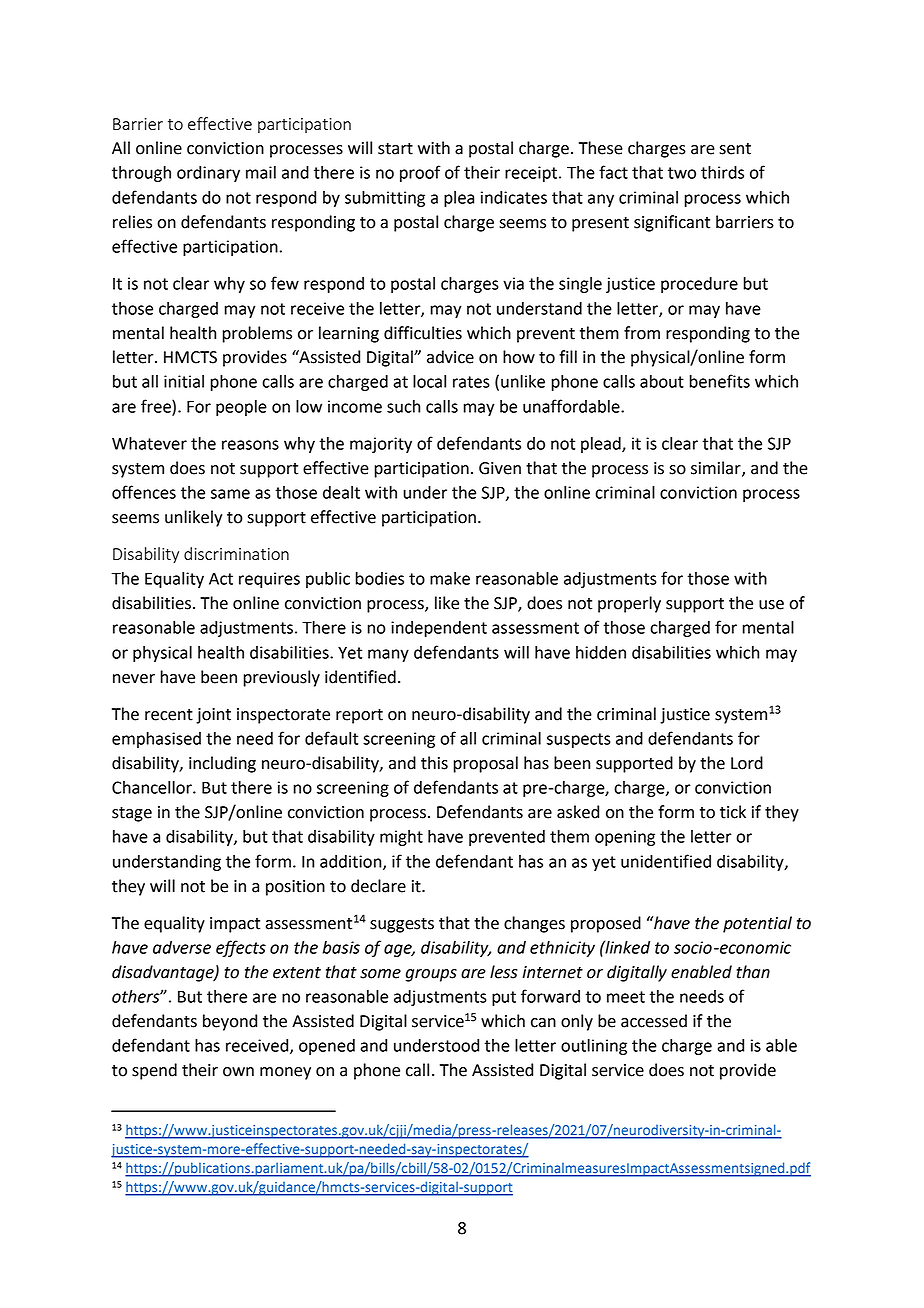  Describe the element at coordinates (420, 173) in the document. I see `proof` at that location.
